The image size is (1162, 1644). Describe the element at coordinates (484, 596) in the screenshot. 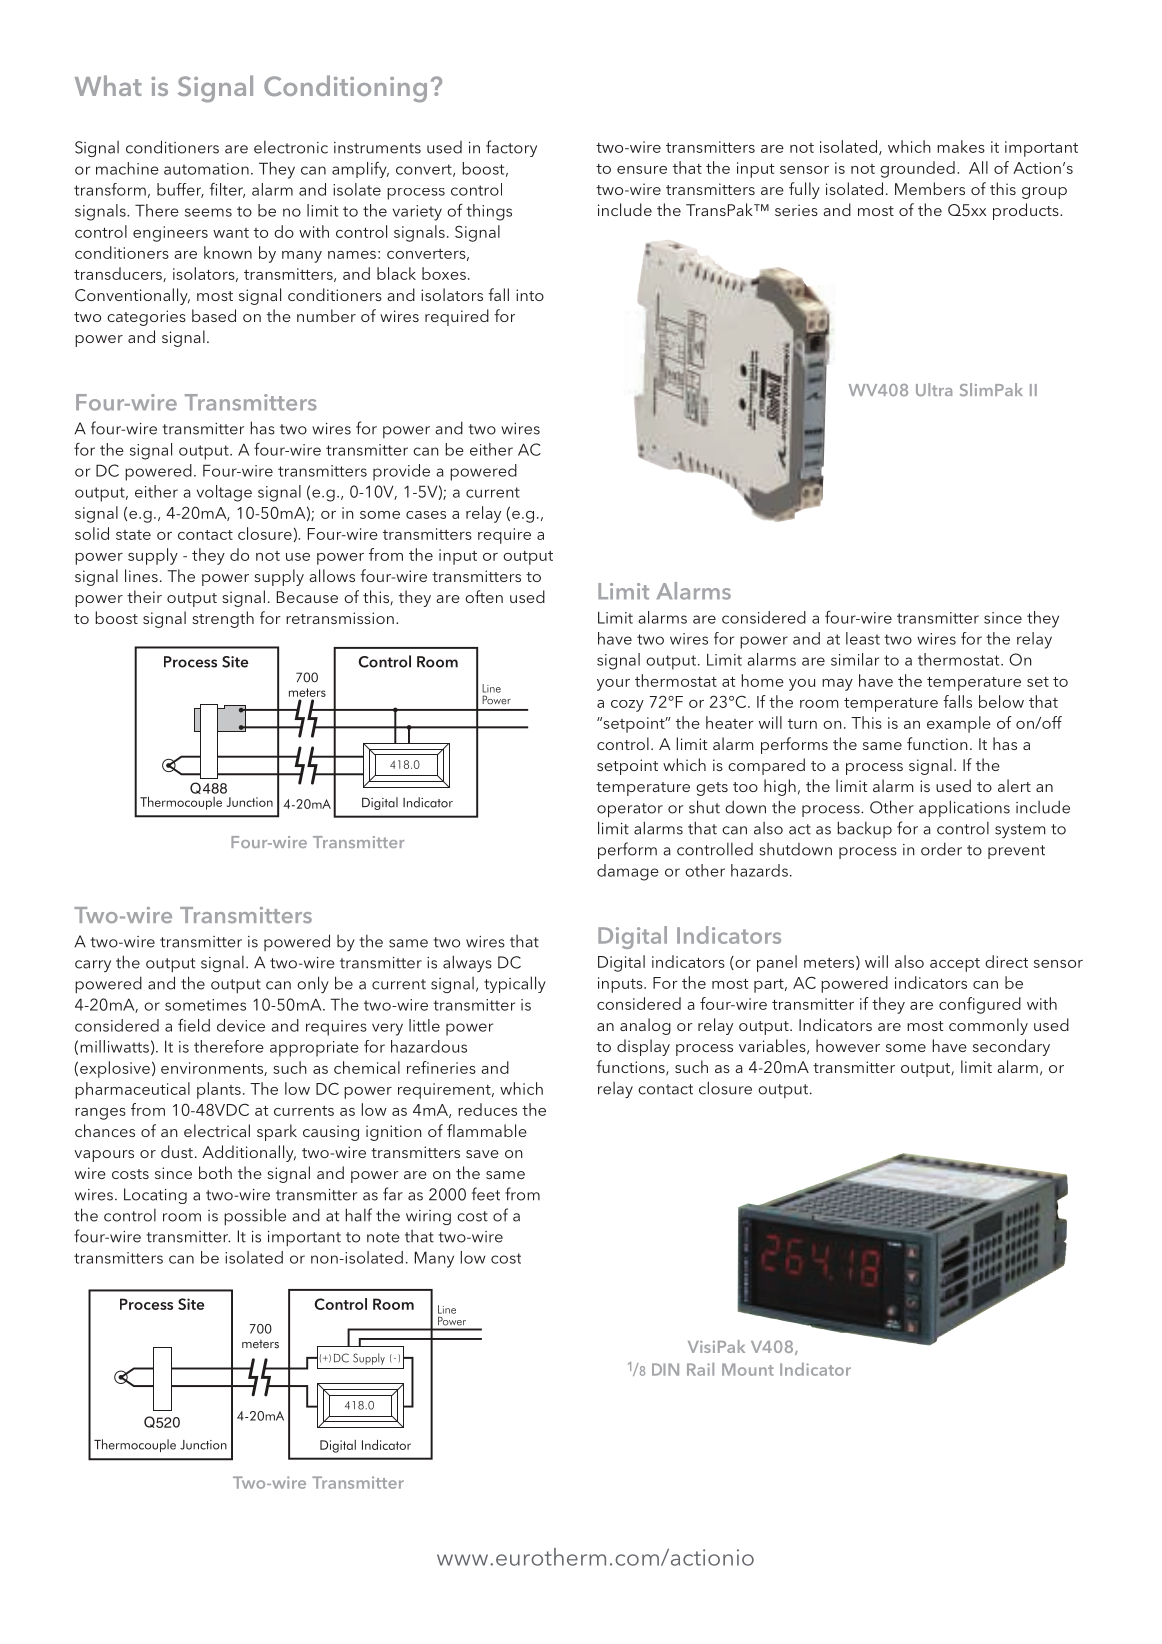

I see `often` at that location.
